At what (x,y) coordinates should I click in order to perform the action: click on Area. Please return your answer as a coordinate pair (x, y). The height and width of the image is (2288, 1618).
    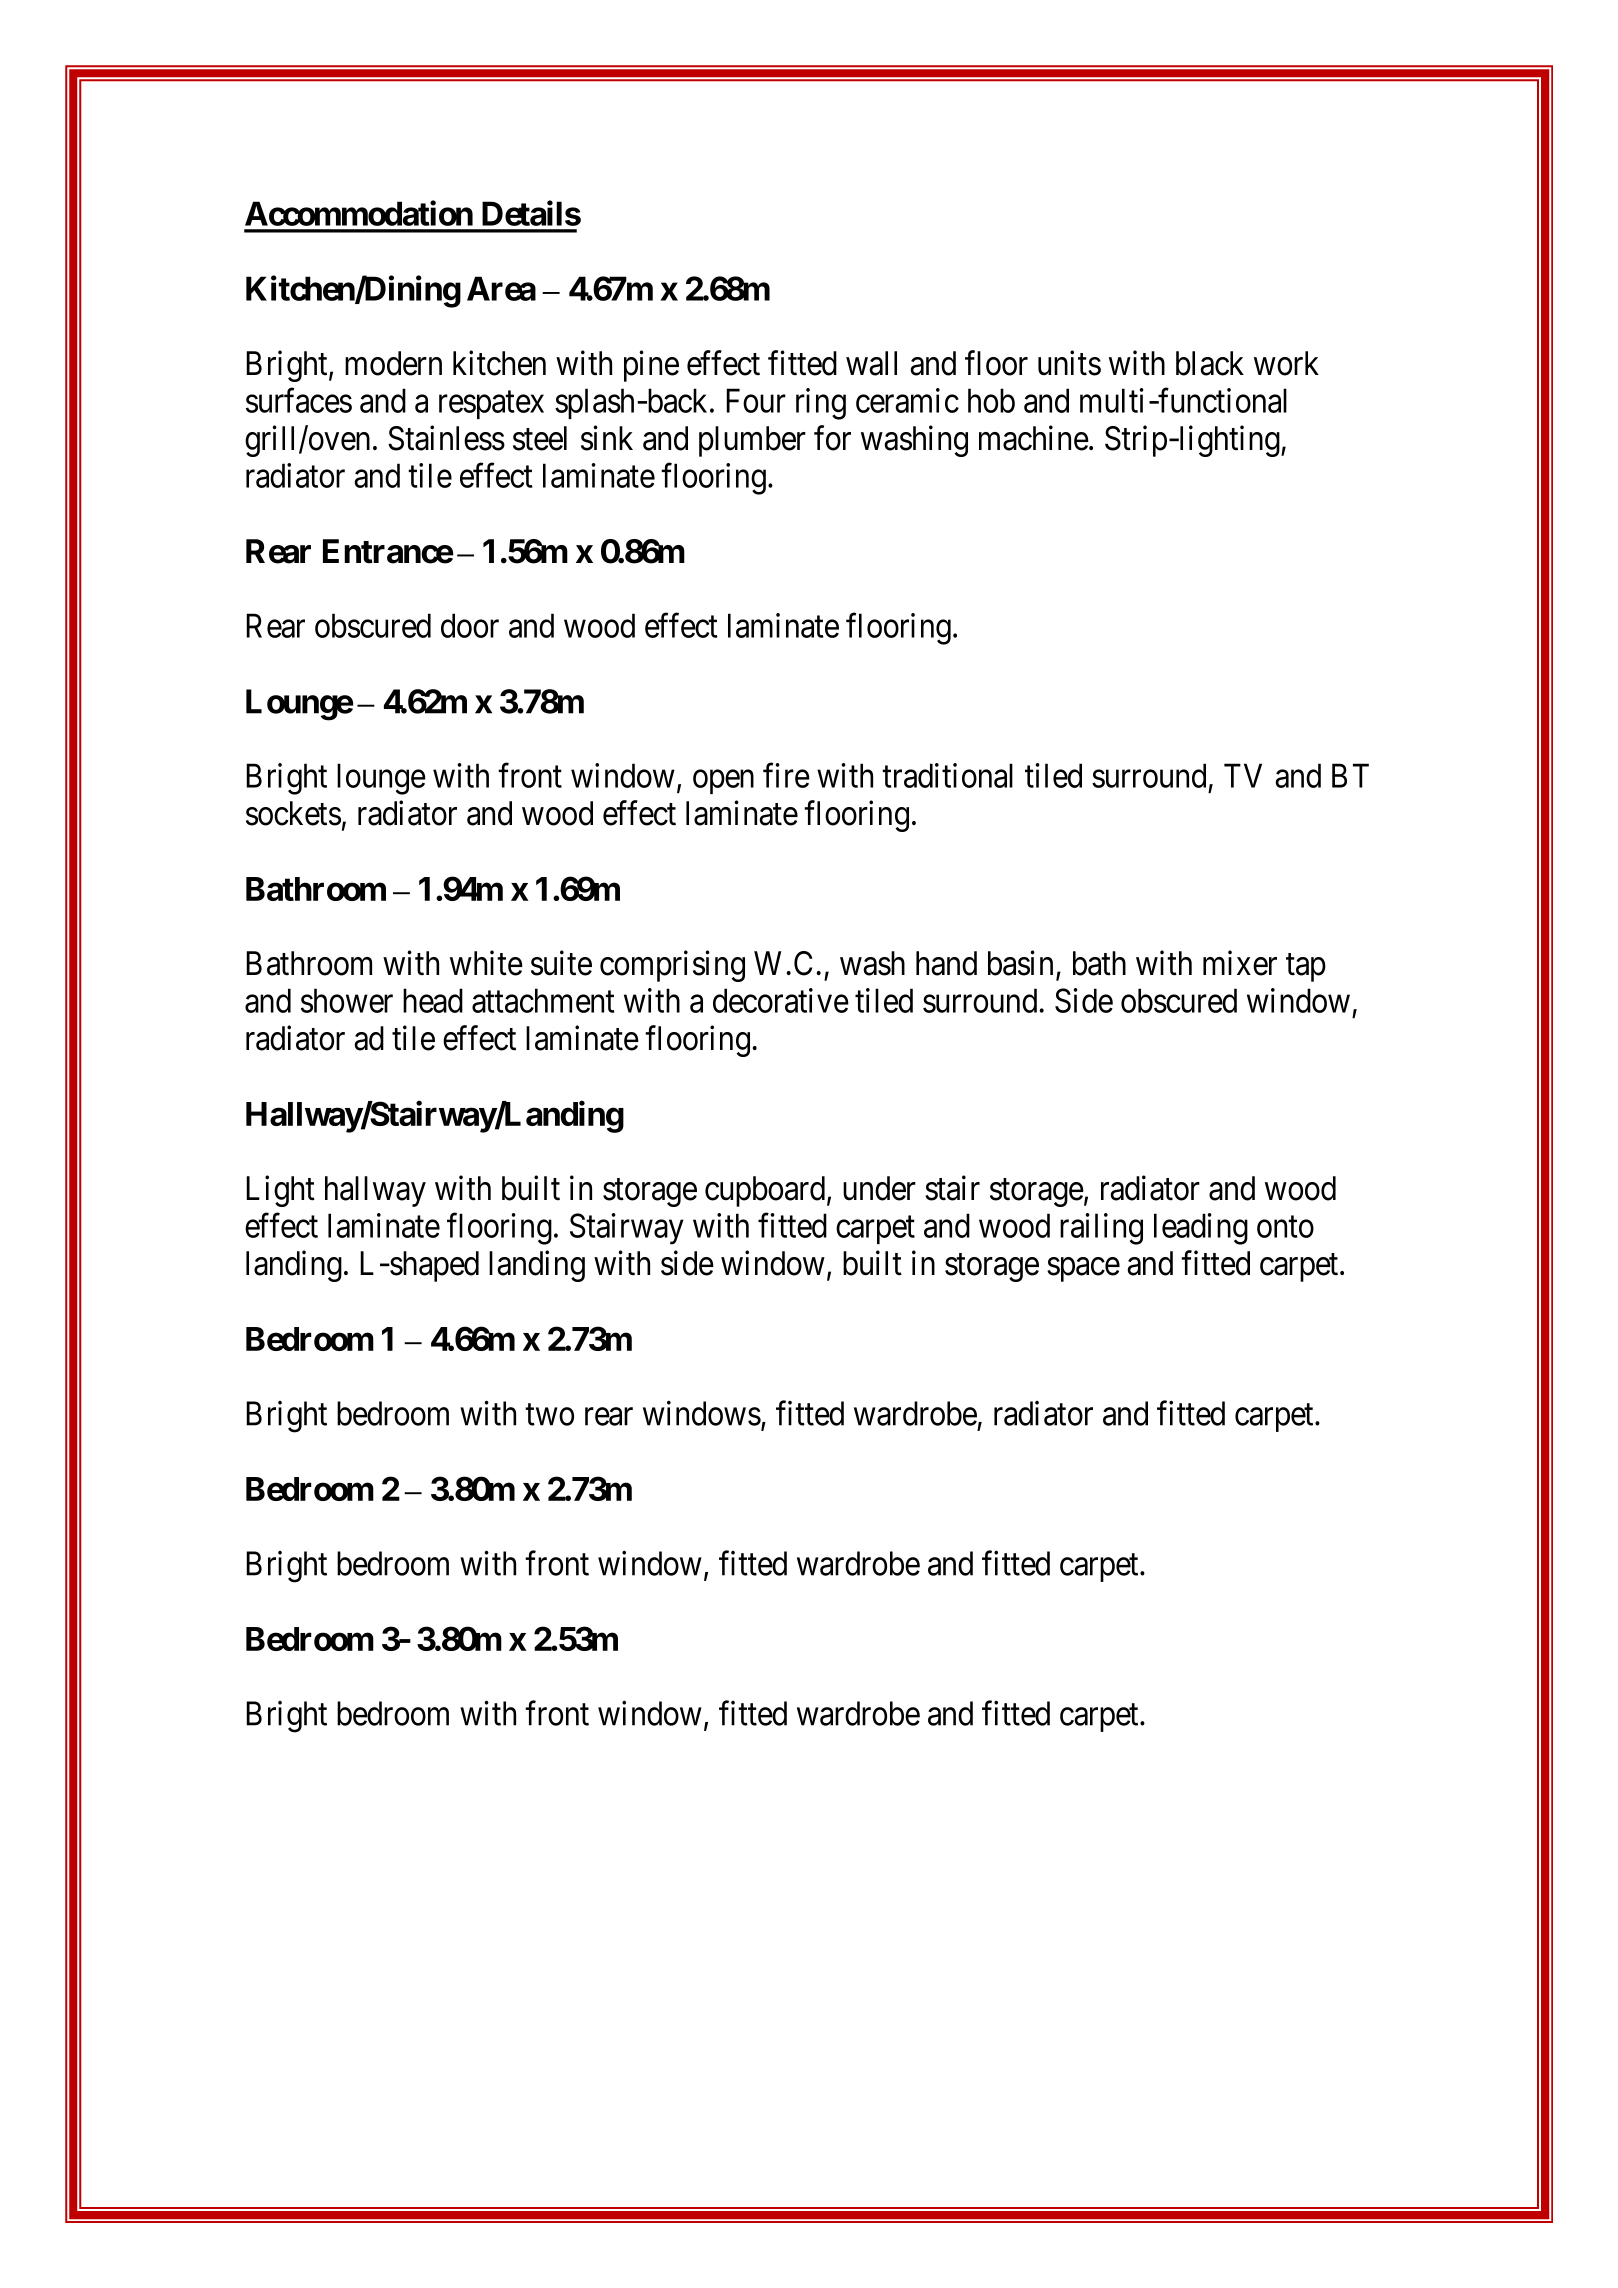
    Looking at the image, I should click on (501, 288).
